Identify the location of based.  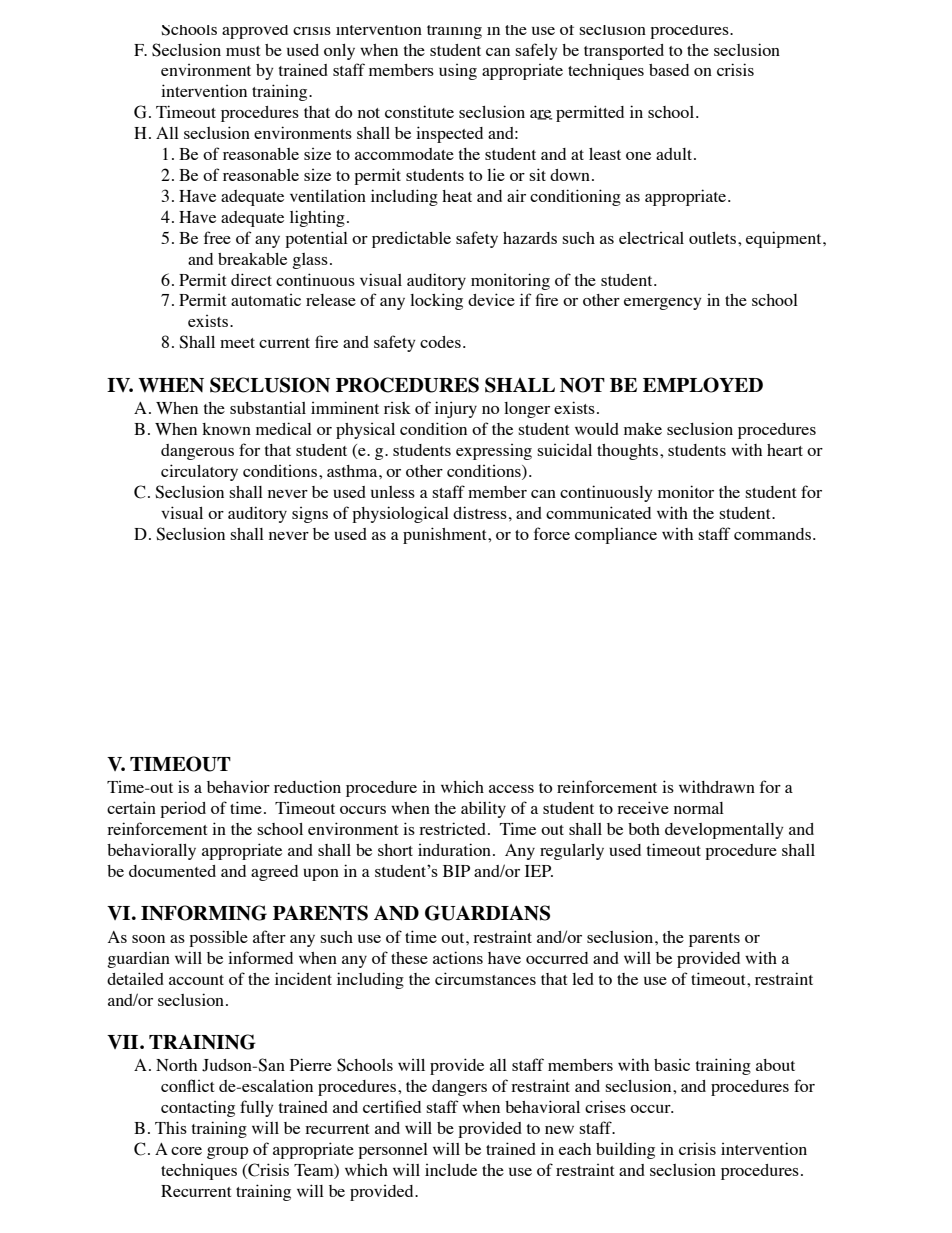
(669, 70).
